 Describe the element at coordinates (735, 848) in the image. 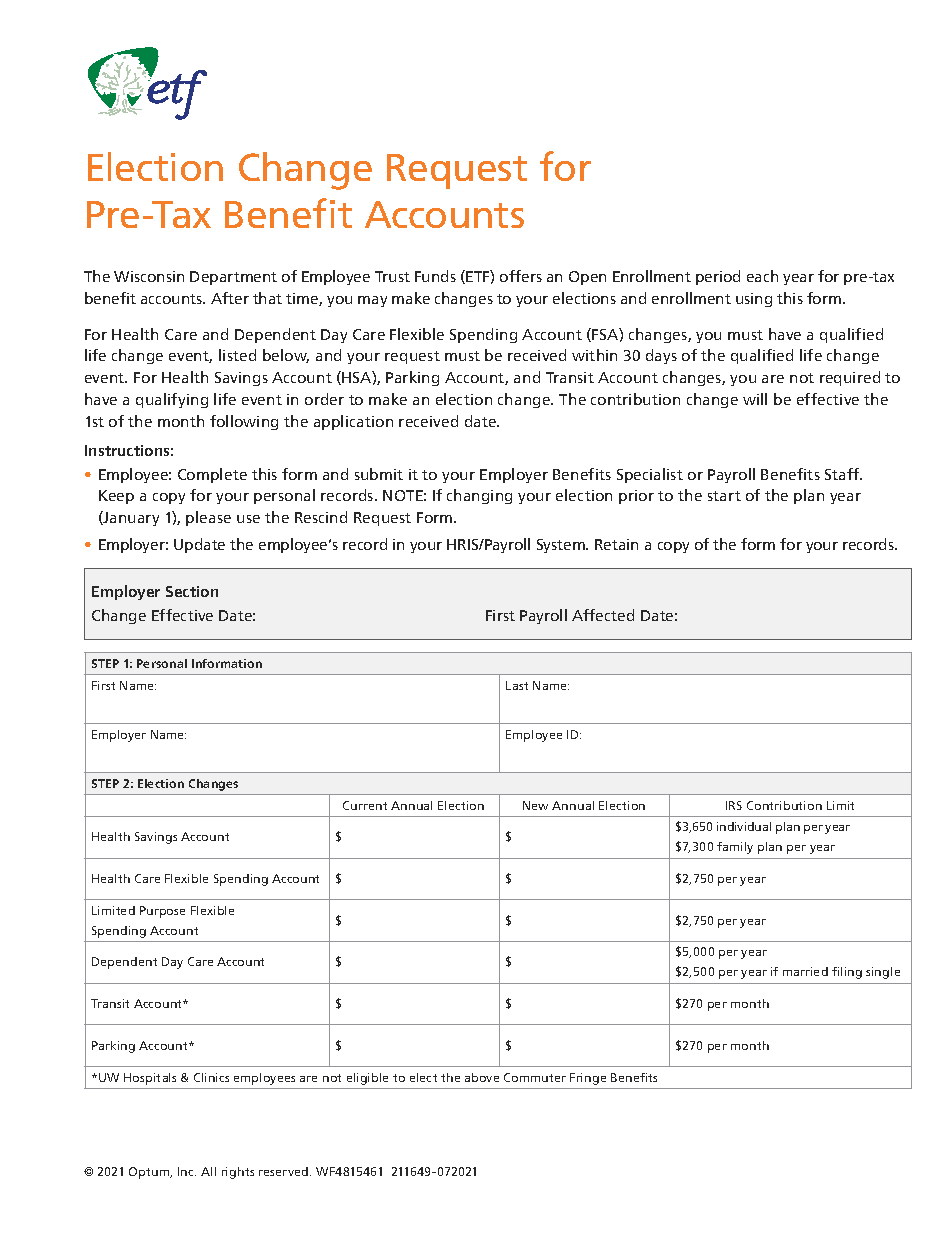

I see `family` at that location.
